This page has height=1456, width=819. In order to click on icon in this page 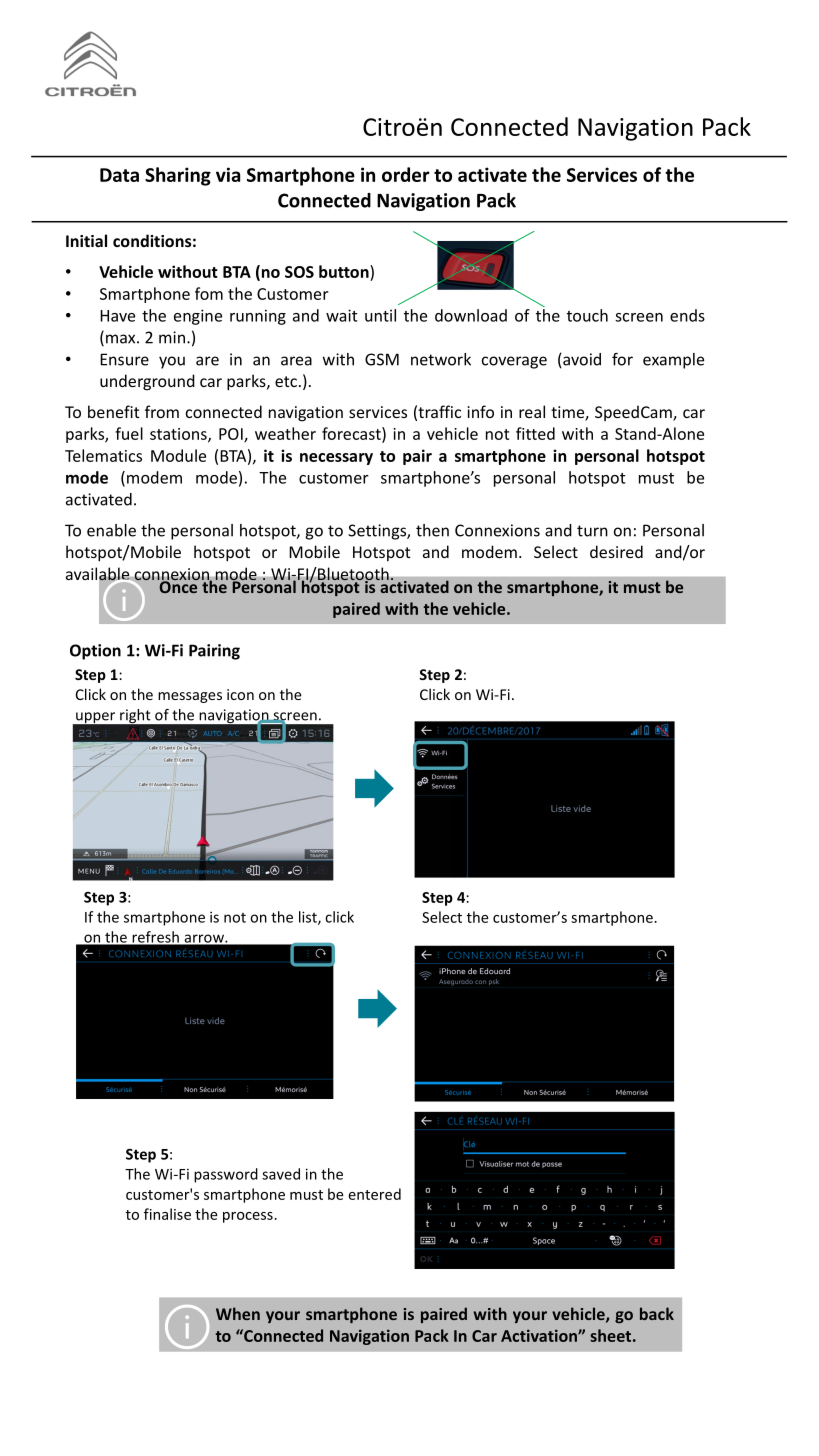, I will do `click(240, 694)`.
